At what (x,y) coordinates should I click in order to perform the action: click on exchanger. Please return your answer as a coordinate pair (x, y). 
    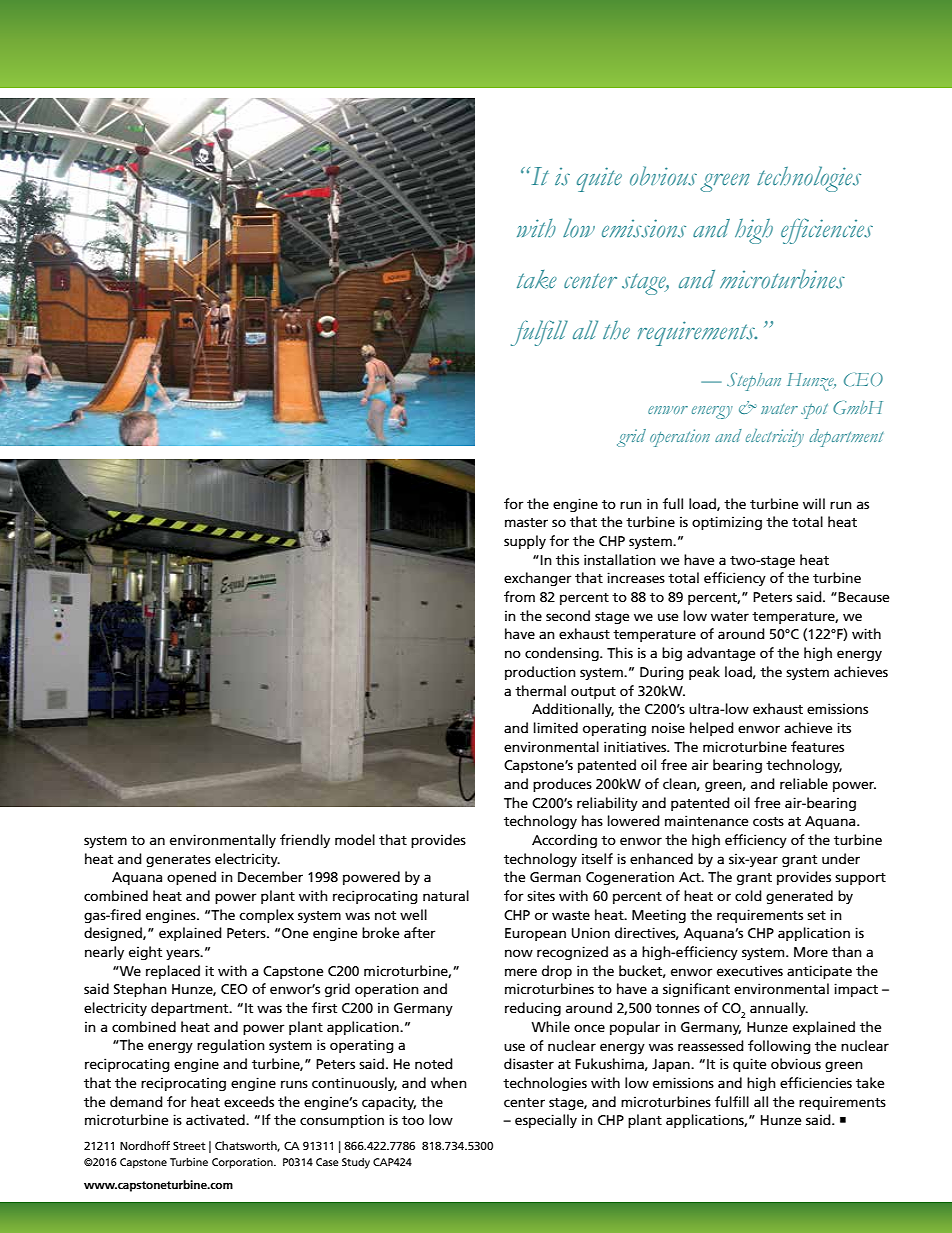
    Looking at the image, I should click on (538, 579).
